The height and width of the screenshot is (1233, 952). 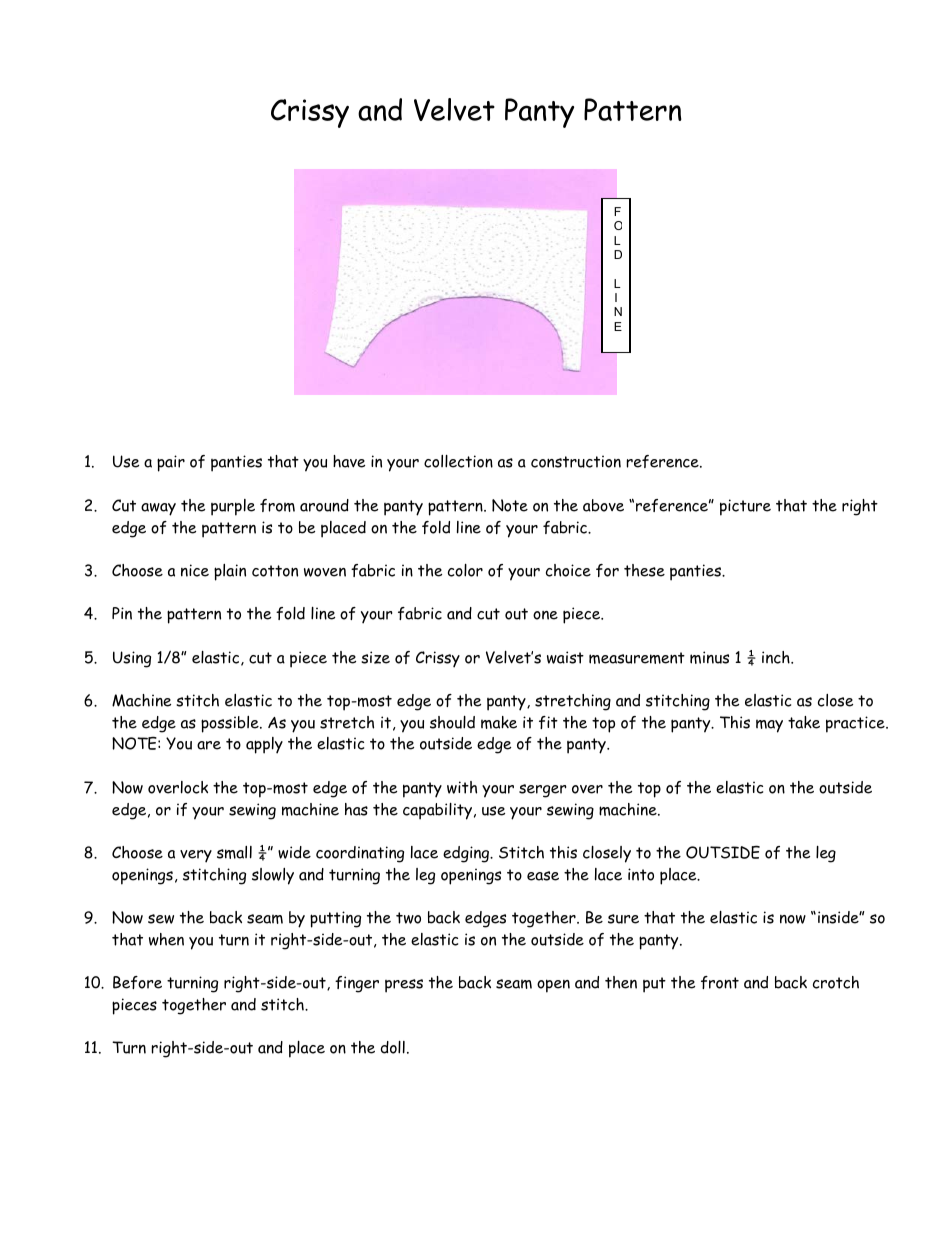 What do you see at coordinates (393, 1047) in the screenshot?
I see `doll` at bounding box center [393, 1047].
